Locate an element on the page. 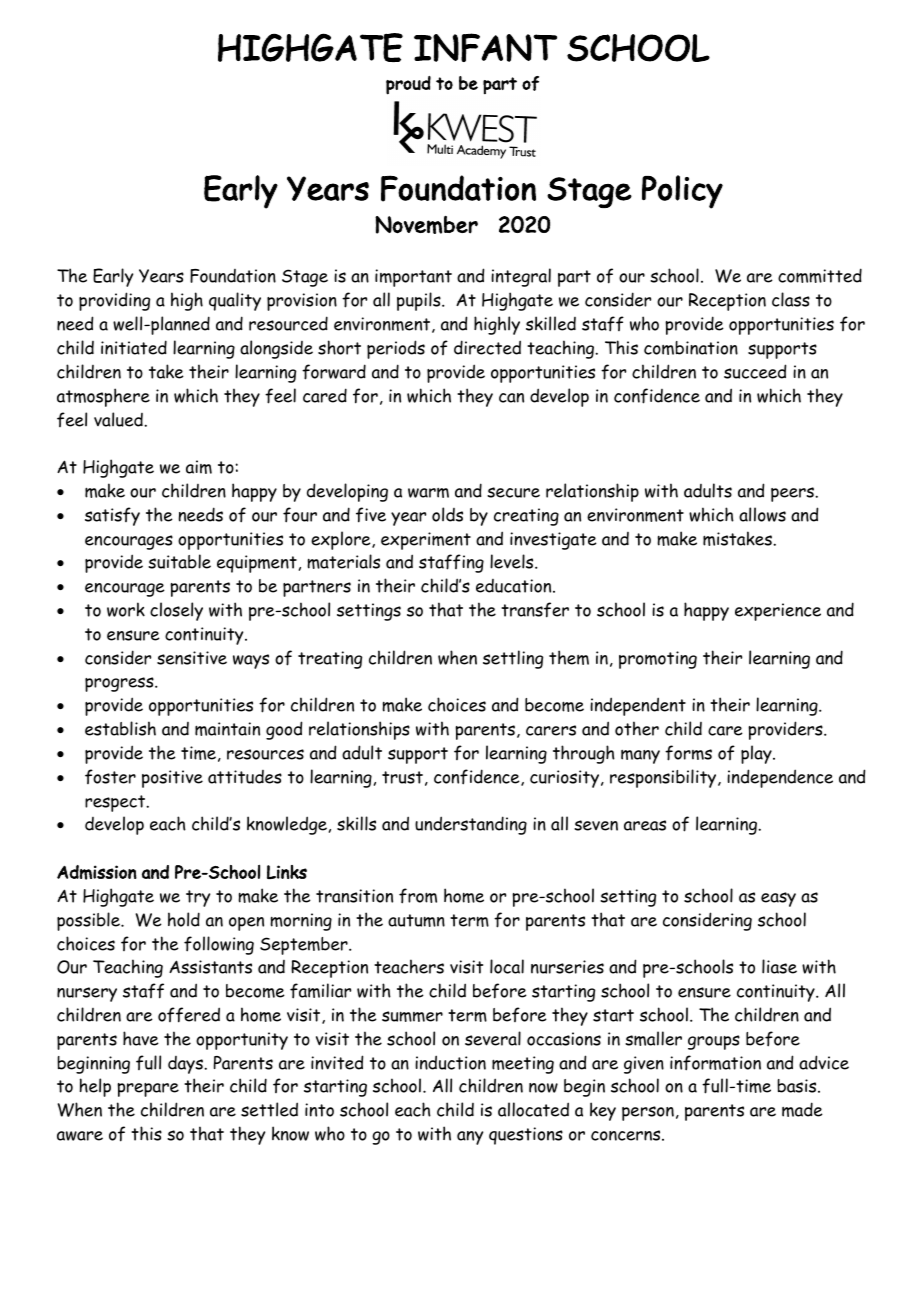 Image resolution: width=924 pixels, height=1308 pixels. closely is located at coordinates (176, 611).
